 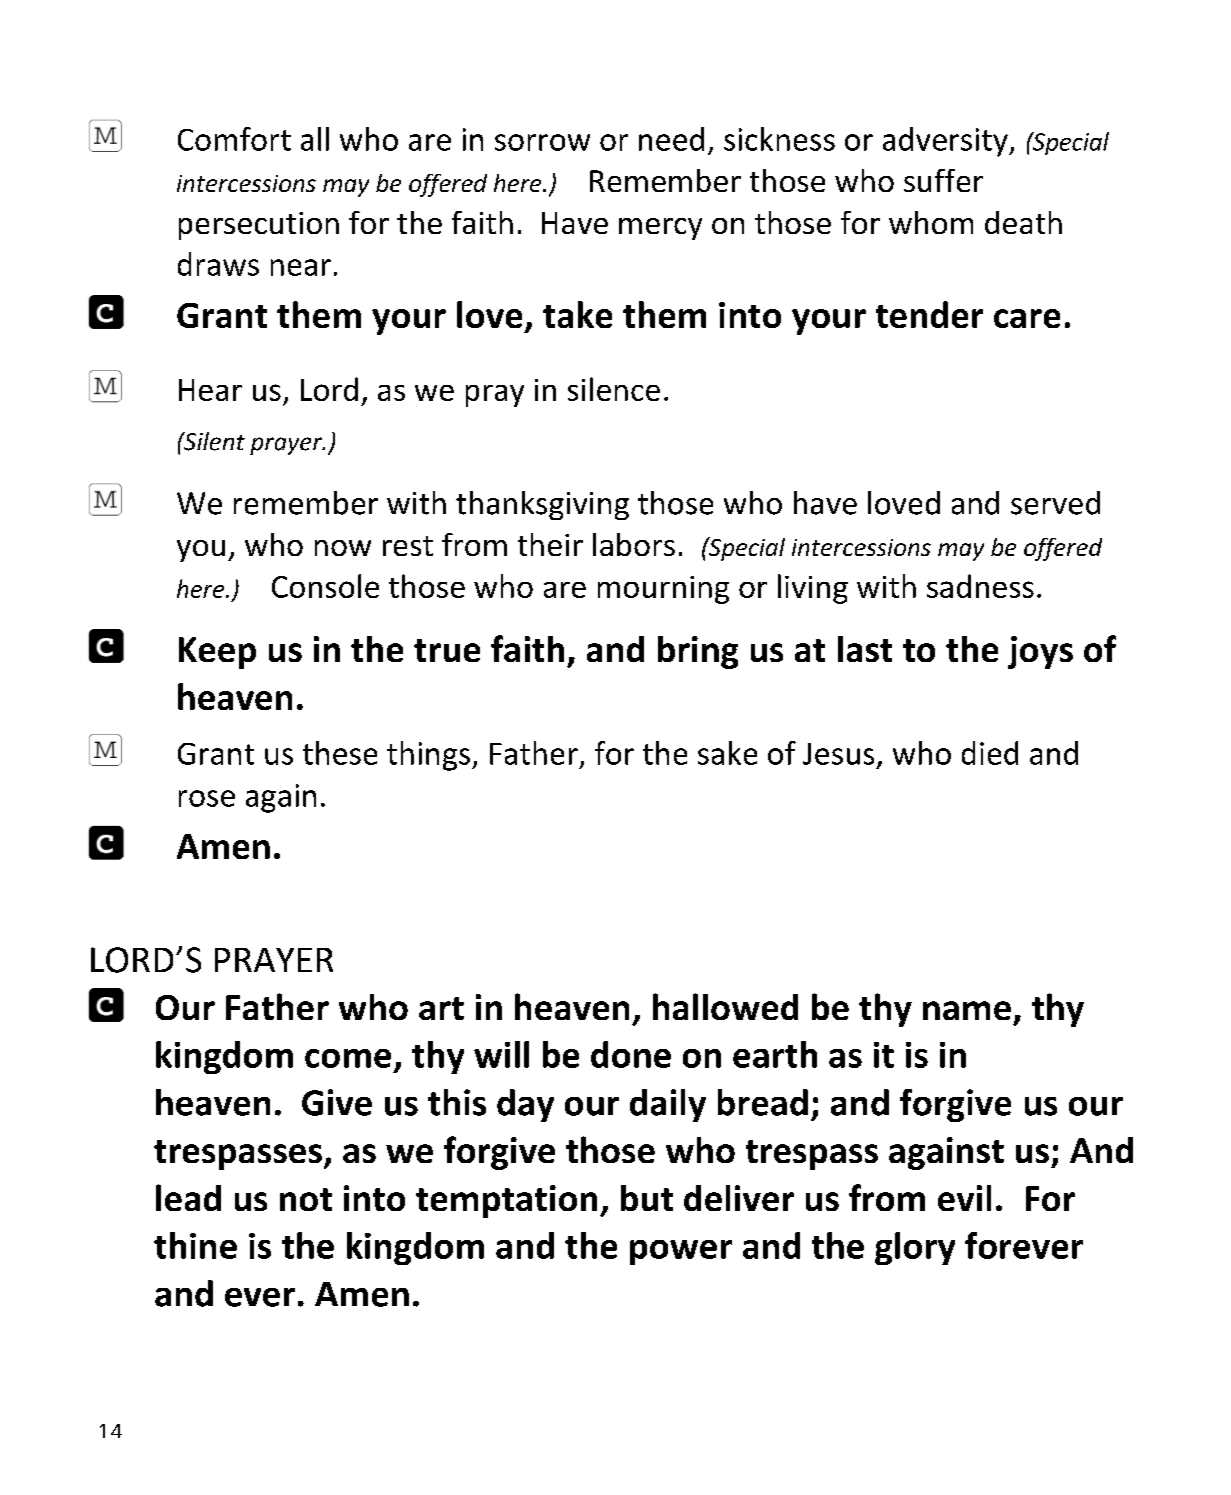 I want to click on not, so click(x=306, y=1199).
